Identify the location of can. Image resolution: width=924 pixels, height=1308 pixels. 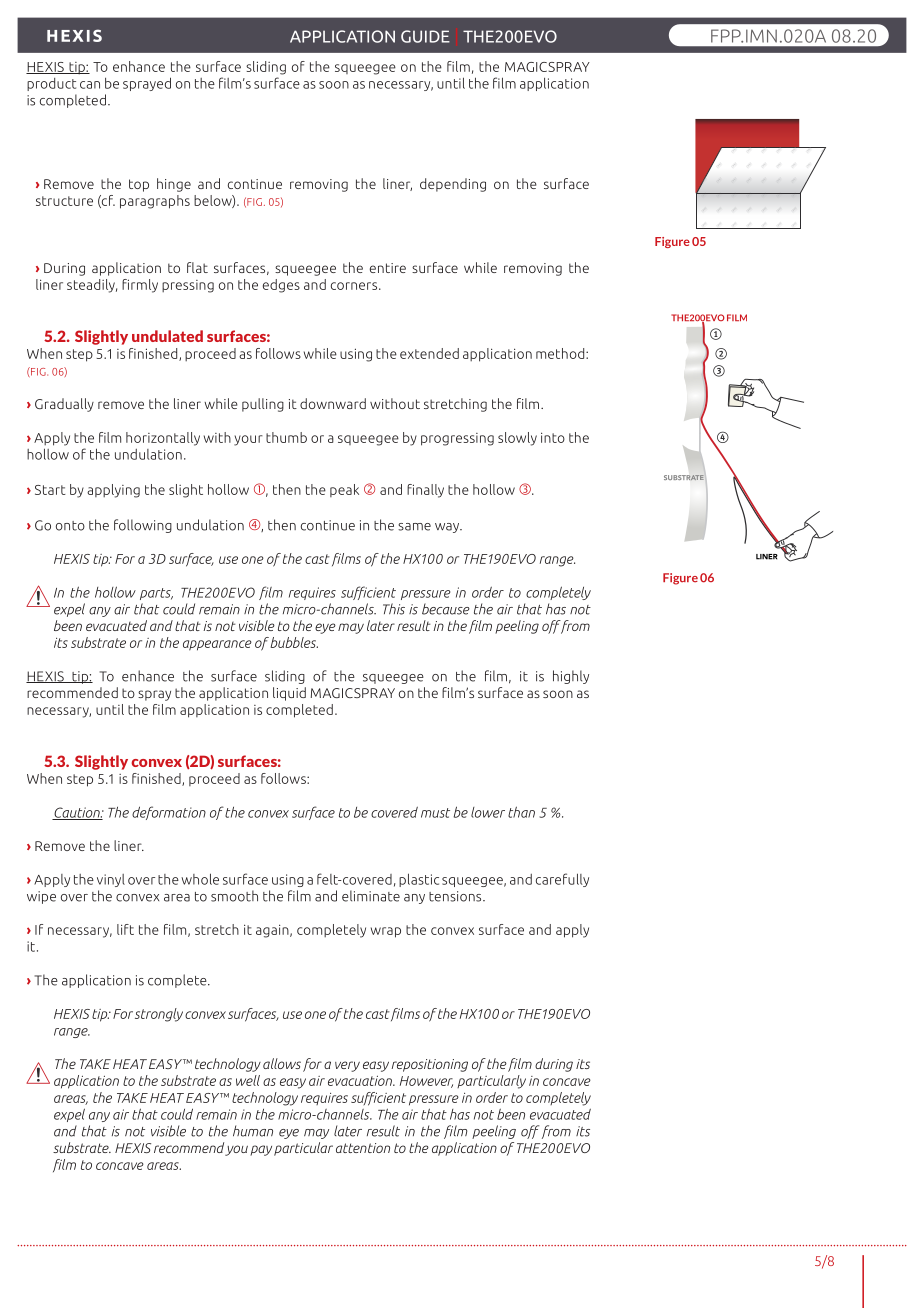
(90, 85).
